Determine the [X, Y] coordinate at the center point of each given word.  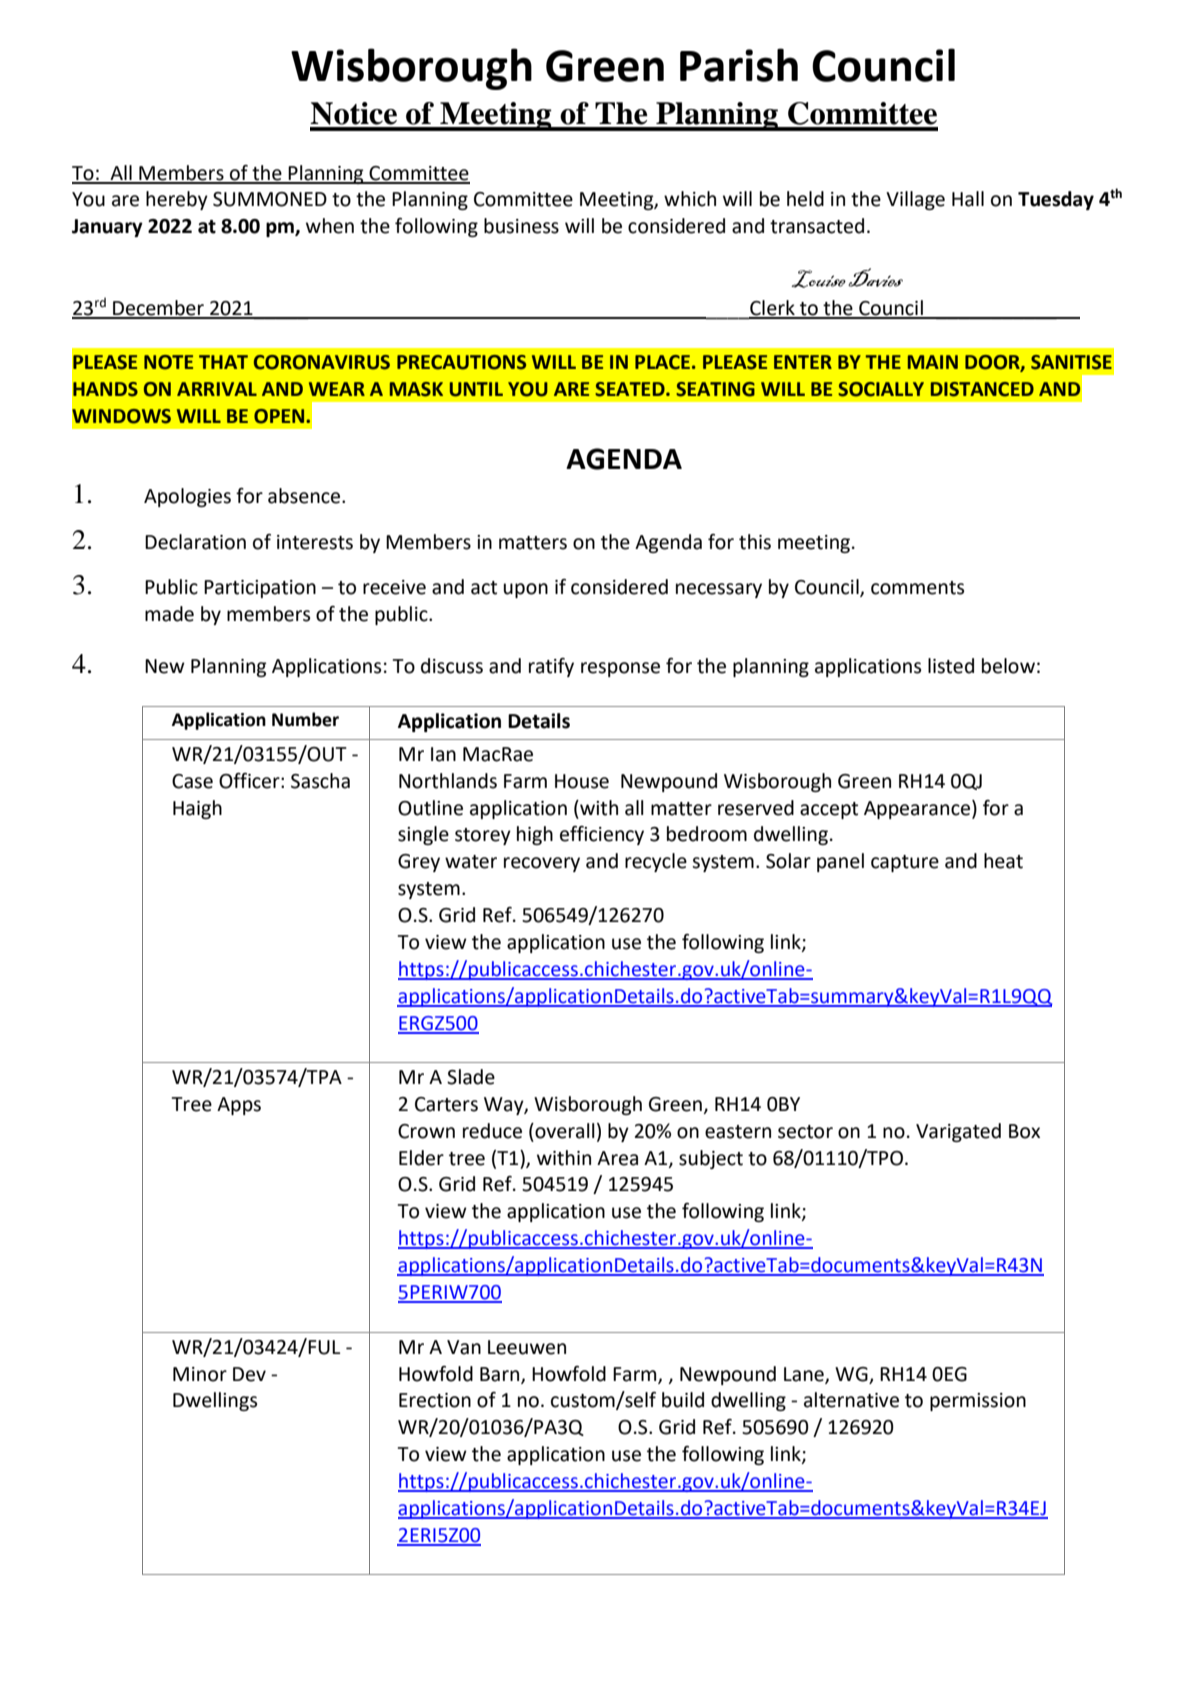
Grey [419, 863]
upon [525, 590]
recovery [542, 864]
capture [905, 863]
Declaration [195, 542]
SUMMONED [270, 199]
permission [978, 1402]
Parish [739, 65]
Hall [968, 199]
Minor [200, 1374]
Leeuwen [527, 1347]
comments [917, 588]
